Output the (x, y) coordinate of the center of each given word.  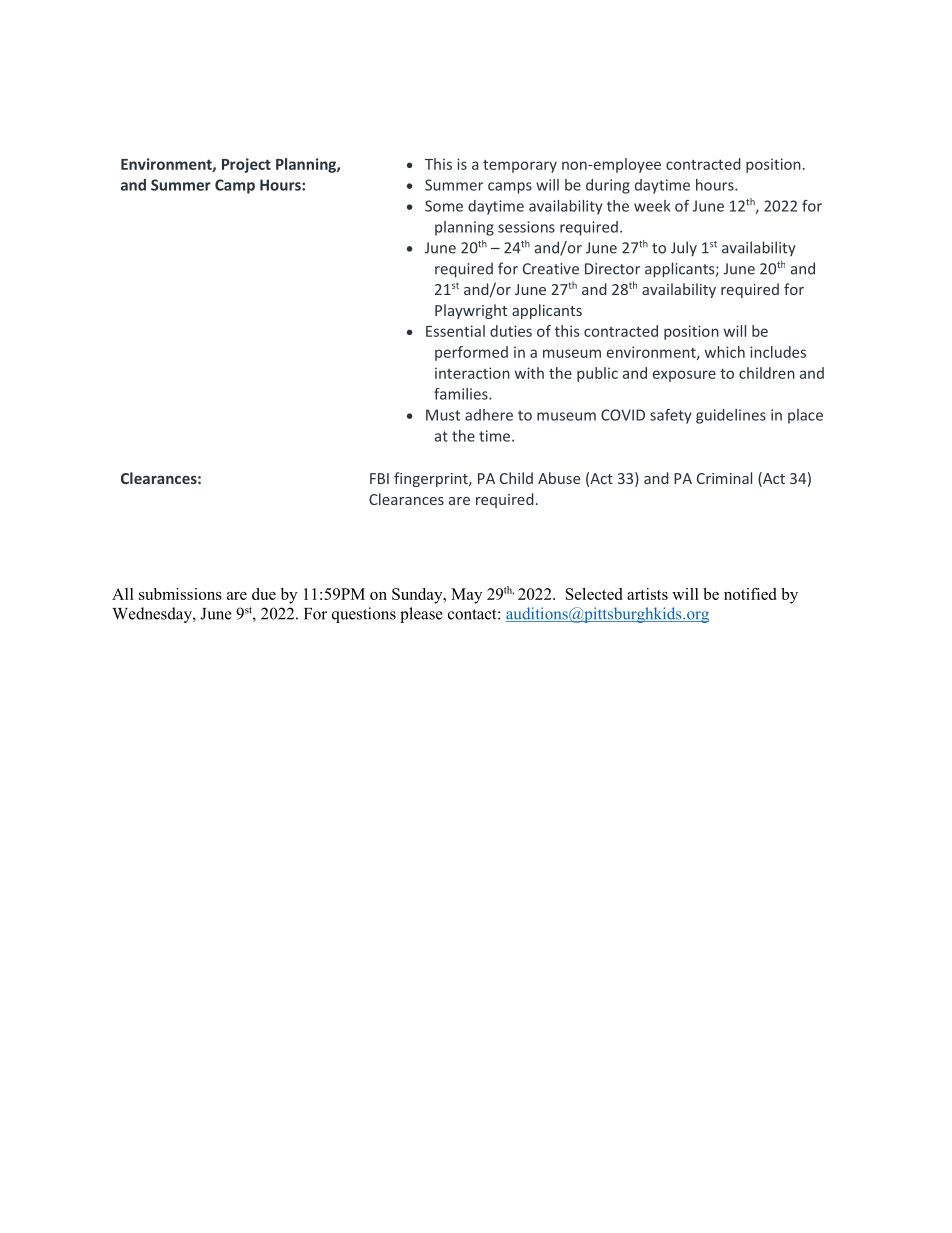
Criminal (724, 478)
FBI (379, 478)
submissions (180, 594)
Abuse (559, 478)
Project (246, 165)
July (684, 248)
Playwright (471, 311)
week (652, 206)
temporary (520, 166)
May (466, 596)
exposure (684, 376)
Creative (551, 269)
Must (443, 415)
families (462, 394)
